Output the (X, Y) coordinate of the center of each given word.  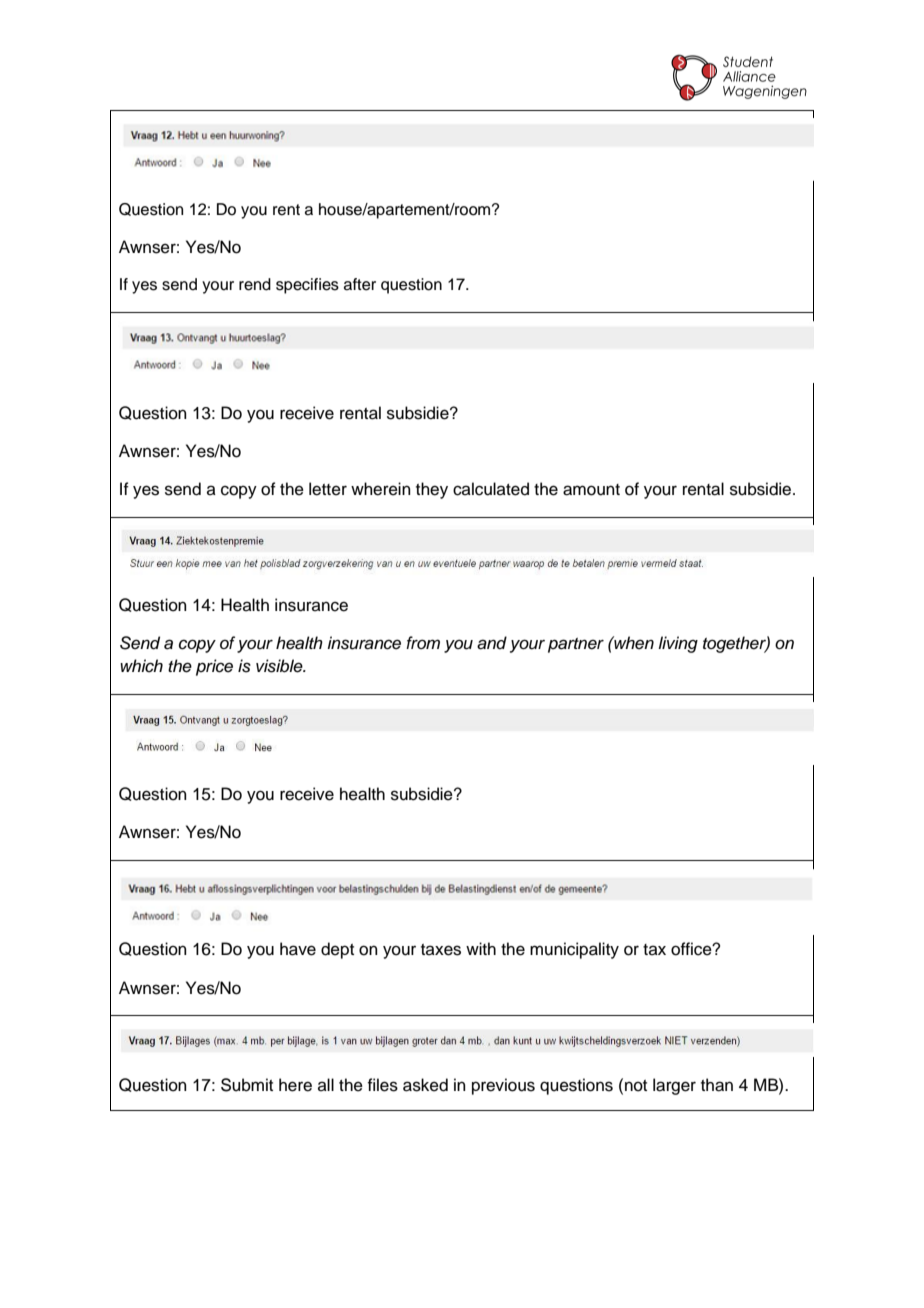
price (214, 667)
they (432, 490)
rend (255, 284)
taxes (441, 950)
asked (425, 1085)
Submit (247, 1085)
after (360, 284)
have (298, 949)
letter (328, 489)
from (423, 642)
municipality (574, 950)
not (636, 1086)
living (678, 644)
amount (591, 490)
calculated (491, 489)
